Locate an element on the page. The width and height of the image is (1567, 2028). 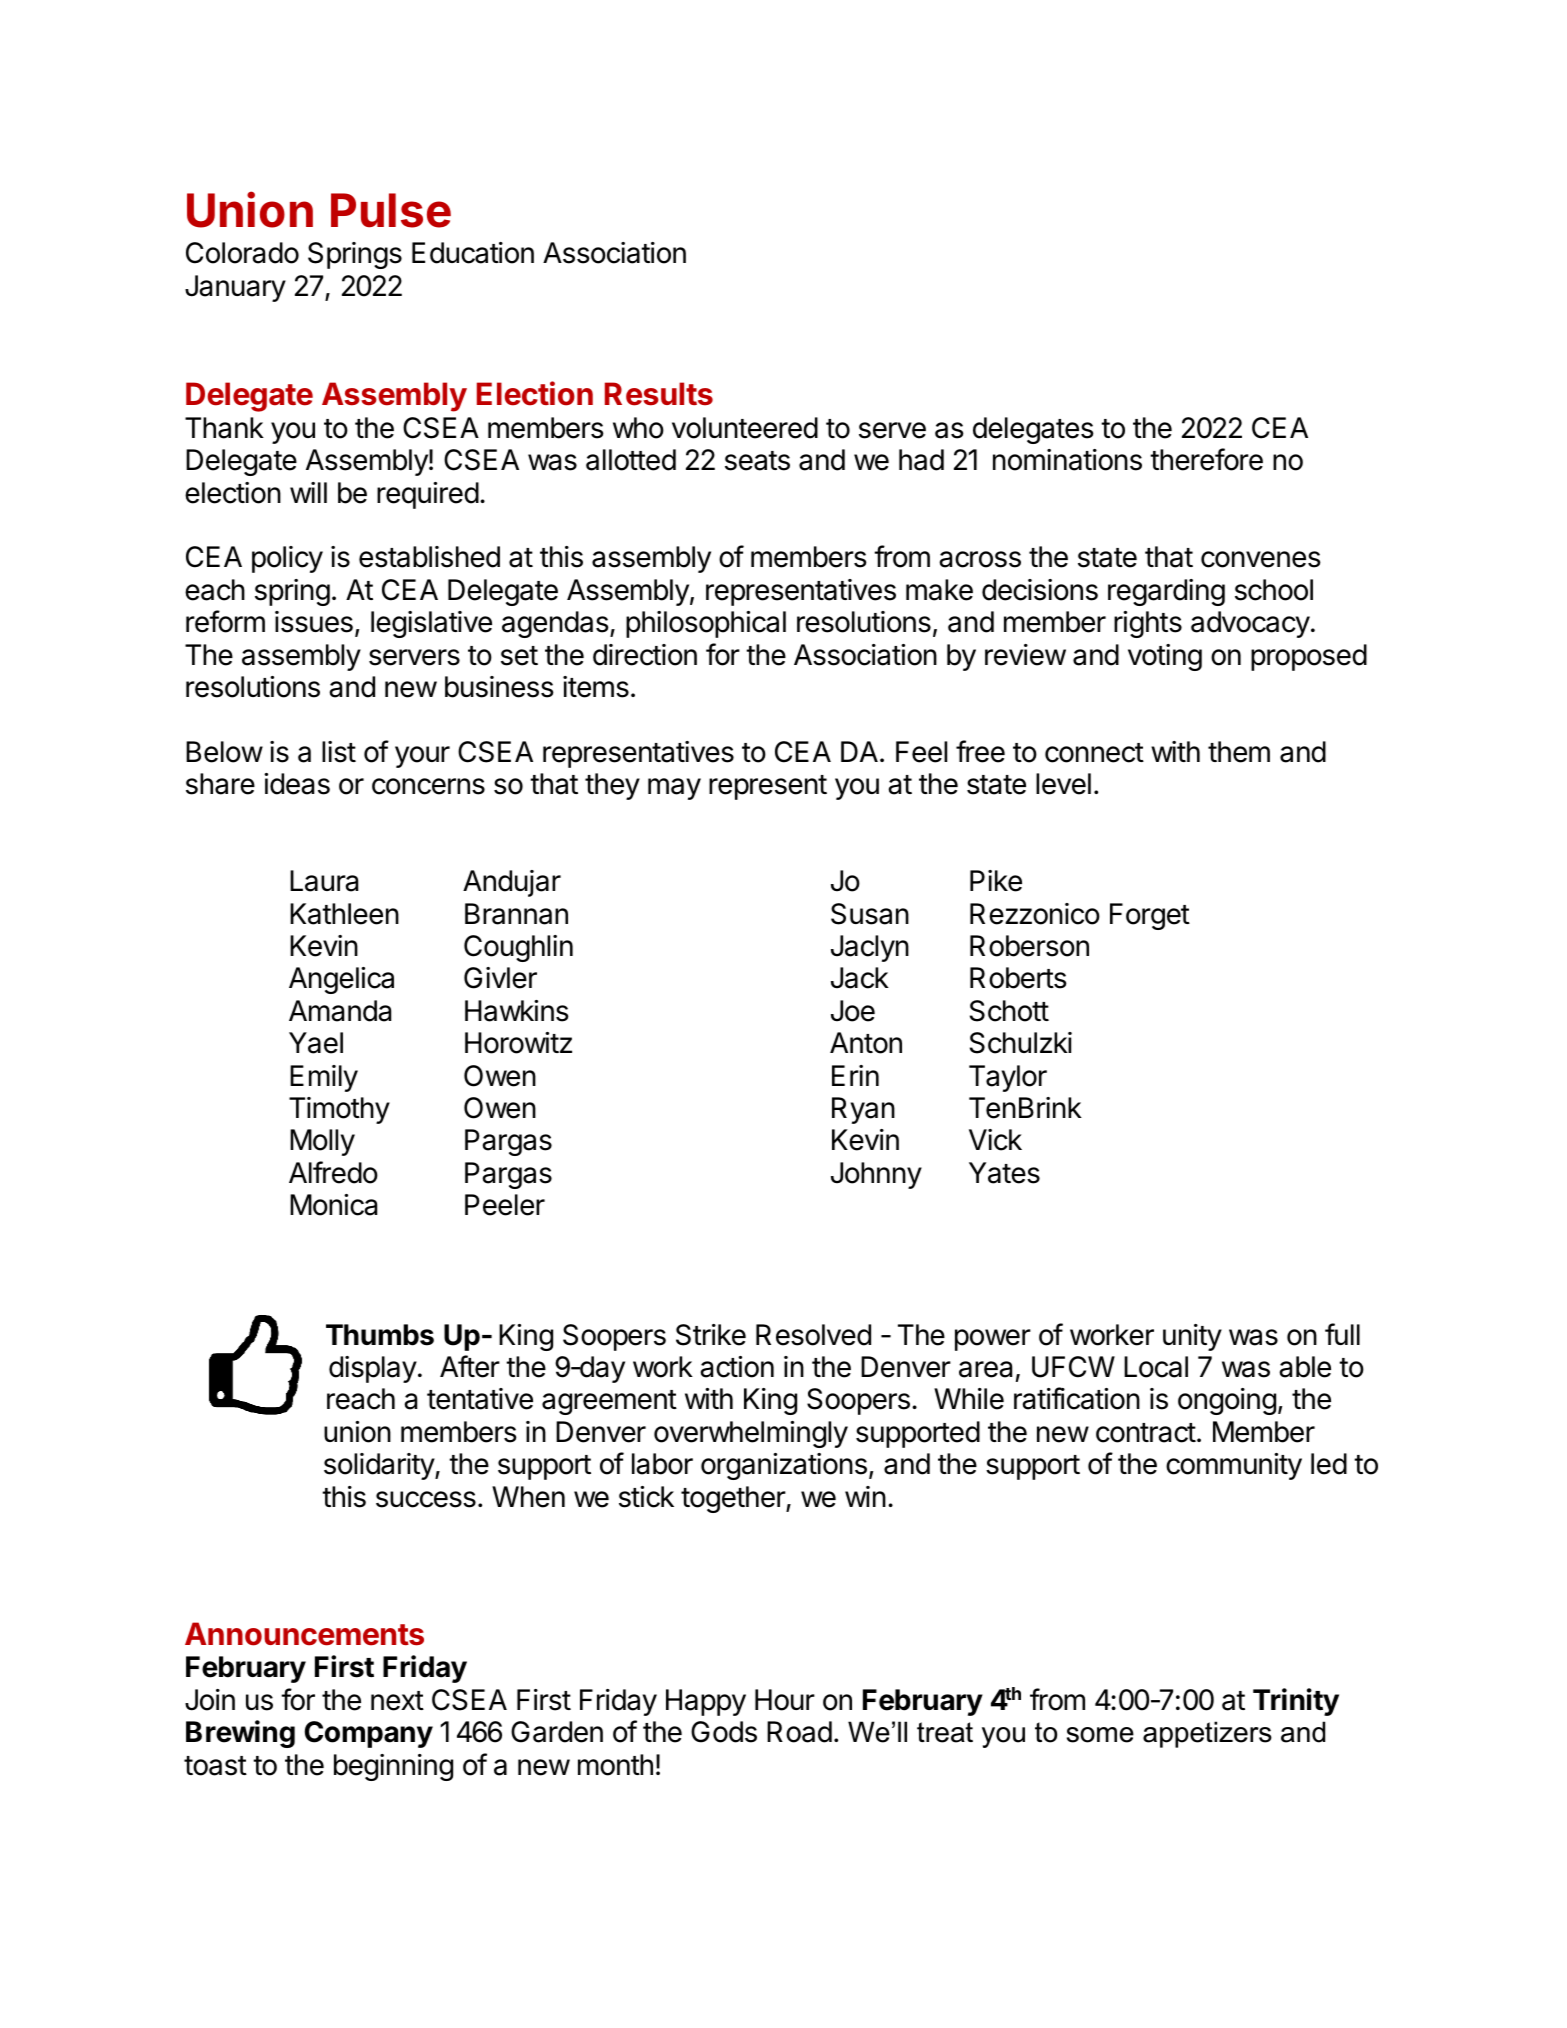
therefore is located at coordinates (1206, 459).
